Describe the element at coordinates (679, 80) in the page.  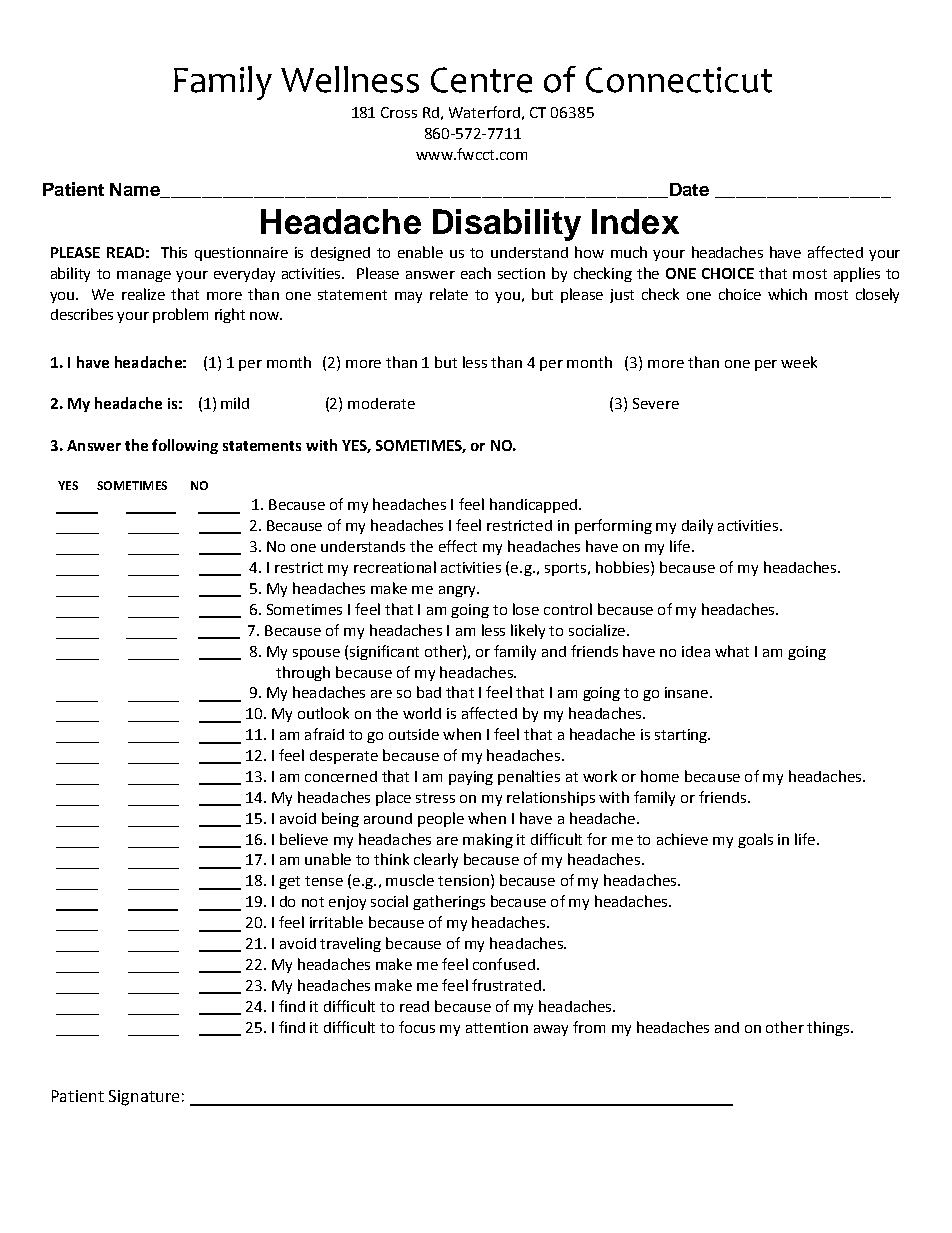
I see `Connecticut` at that location.
